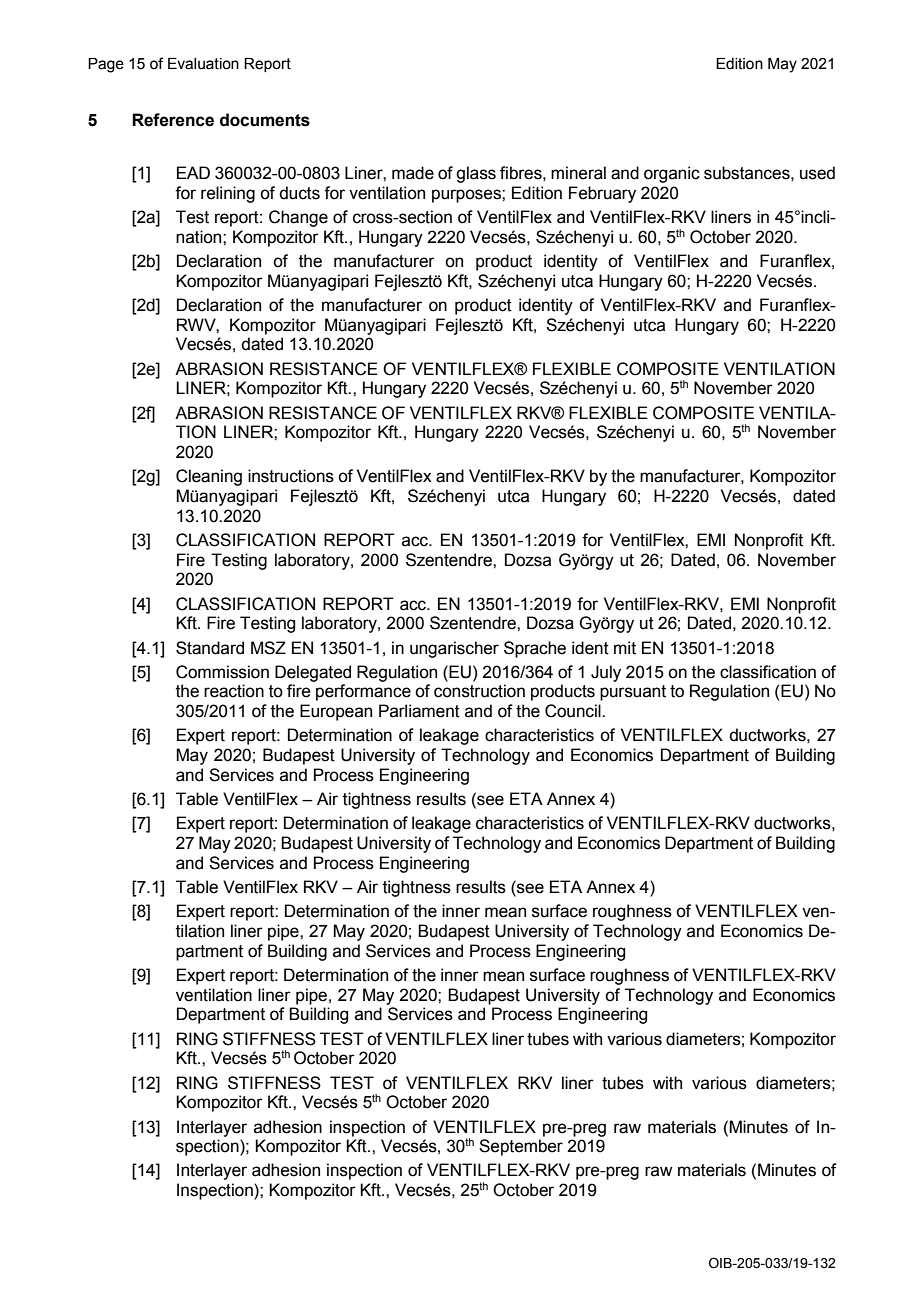  Describe the element at coordinates (228, 194) in the document. I see `relining` at that location.
